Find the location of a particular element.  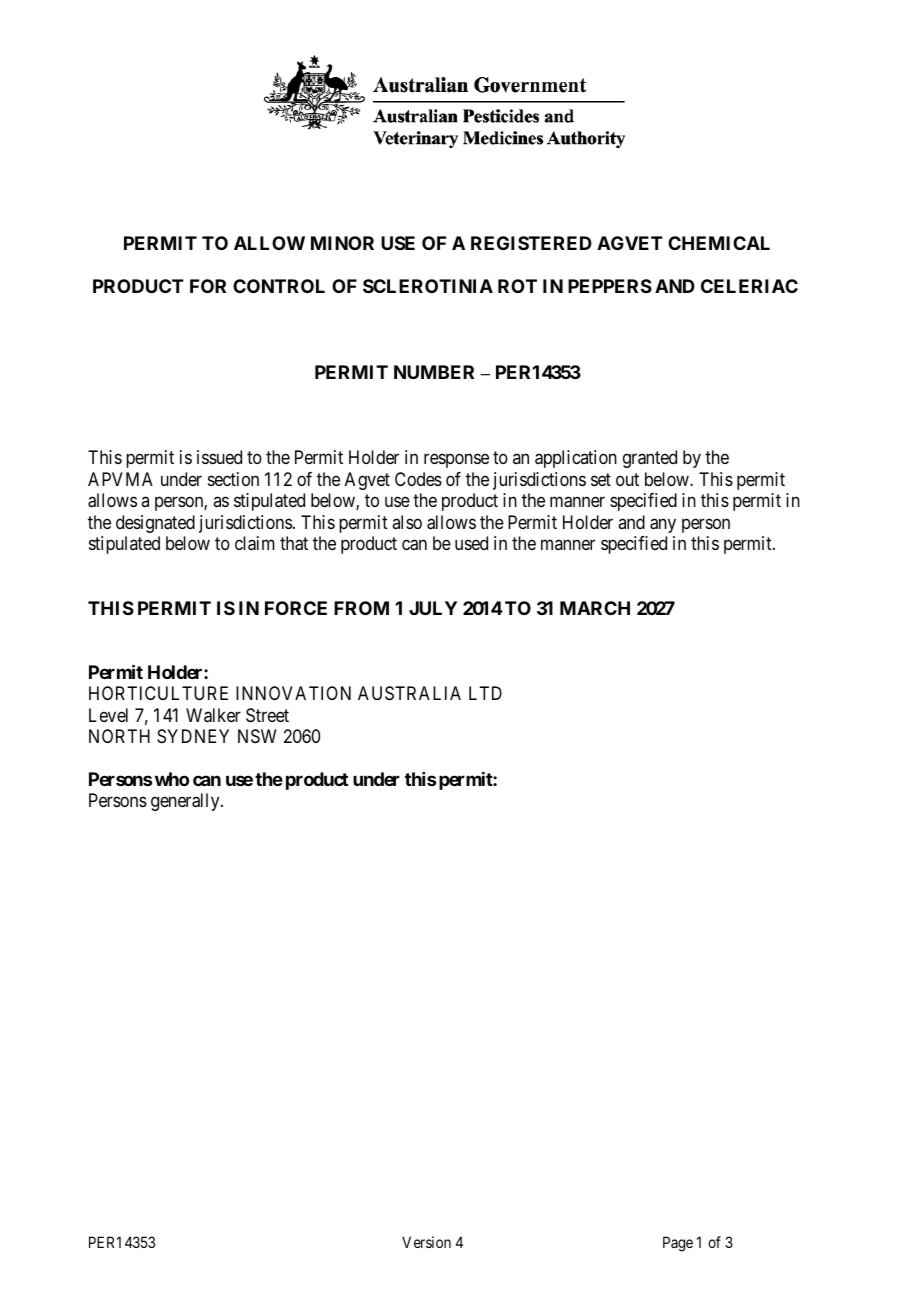

SYDNEY is located at coordinates (193, 736).
